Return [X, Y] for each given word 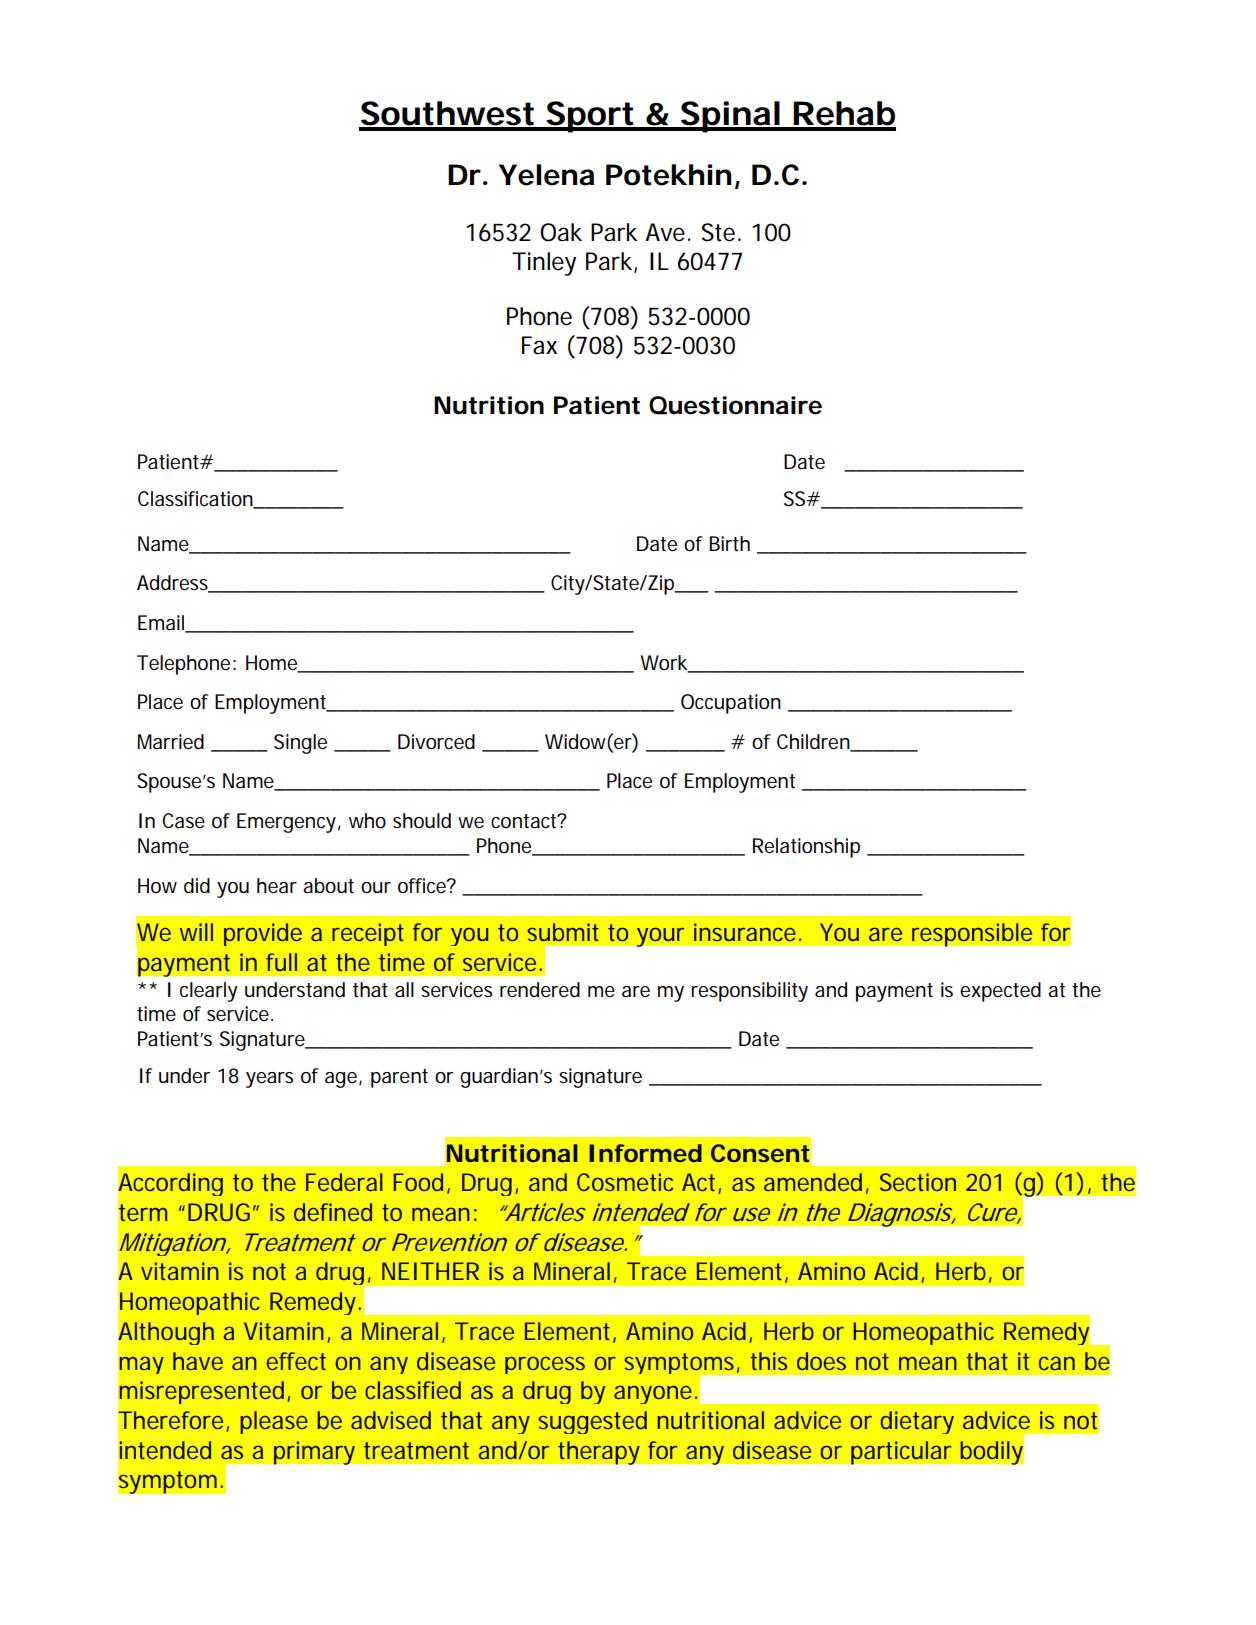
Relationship [806, 848]
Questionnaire [735, 405]
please [274, 1422]
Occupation [731, 704]
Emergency [286, 823]
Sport [590, 117]
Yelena [546, 175]
